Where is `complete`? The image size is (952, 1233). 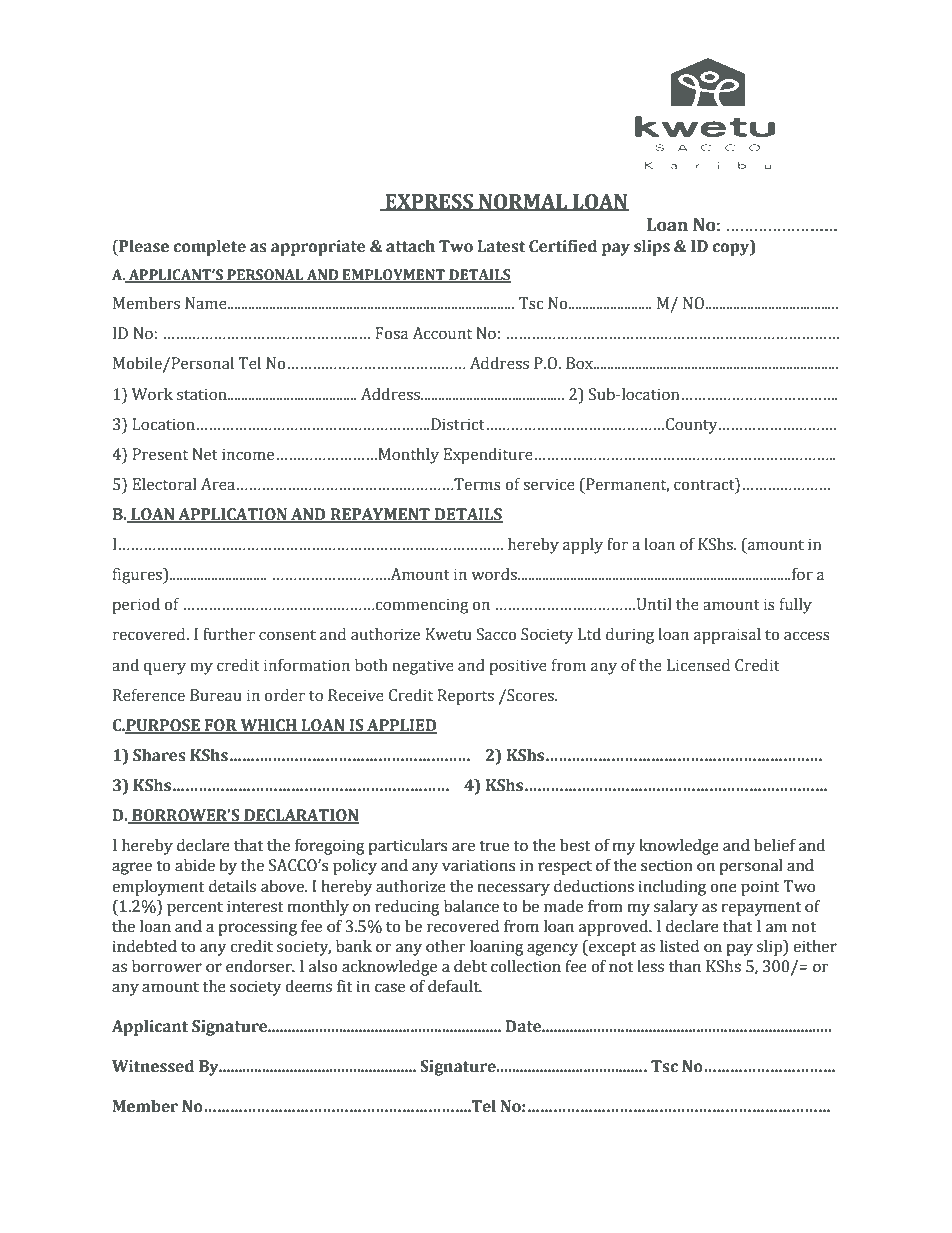 complete is located at coordinates (209, 248).
